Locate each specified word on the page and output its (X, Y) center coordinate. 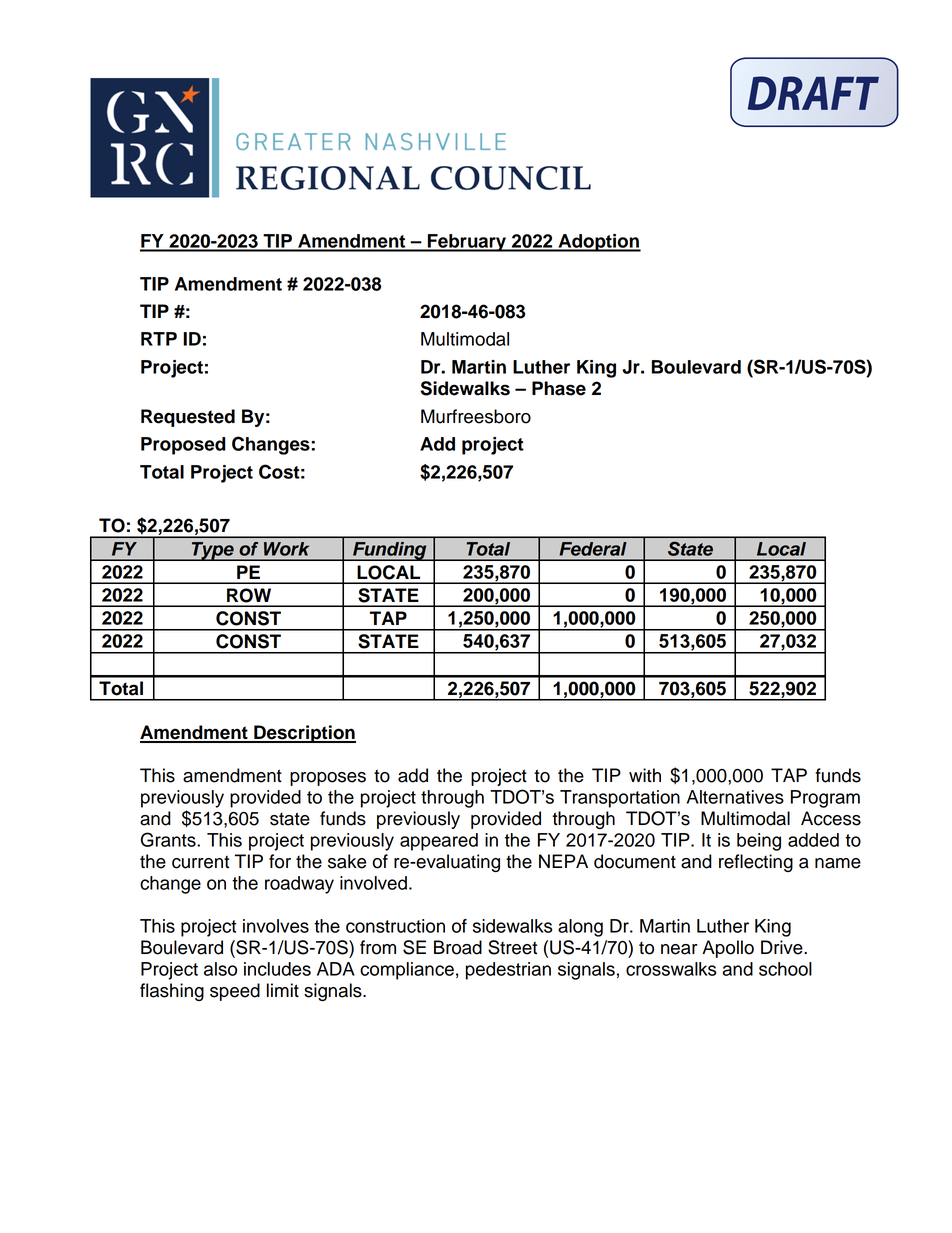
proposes (328, 779)
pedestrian (508, 971)
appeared (439, 842)
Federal (593, 549)
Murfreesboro (476, 416)
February (467, 243)
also (220, 969)
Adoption (598, 243)
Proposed (183, 446)
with (645, 775)
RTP (159, 339)
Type (212, 551)
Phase (559, 388)
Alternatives (735, 797)
